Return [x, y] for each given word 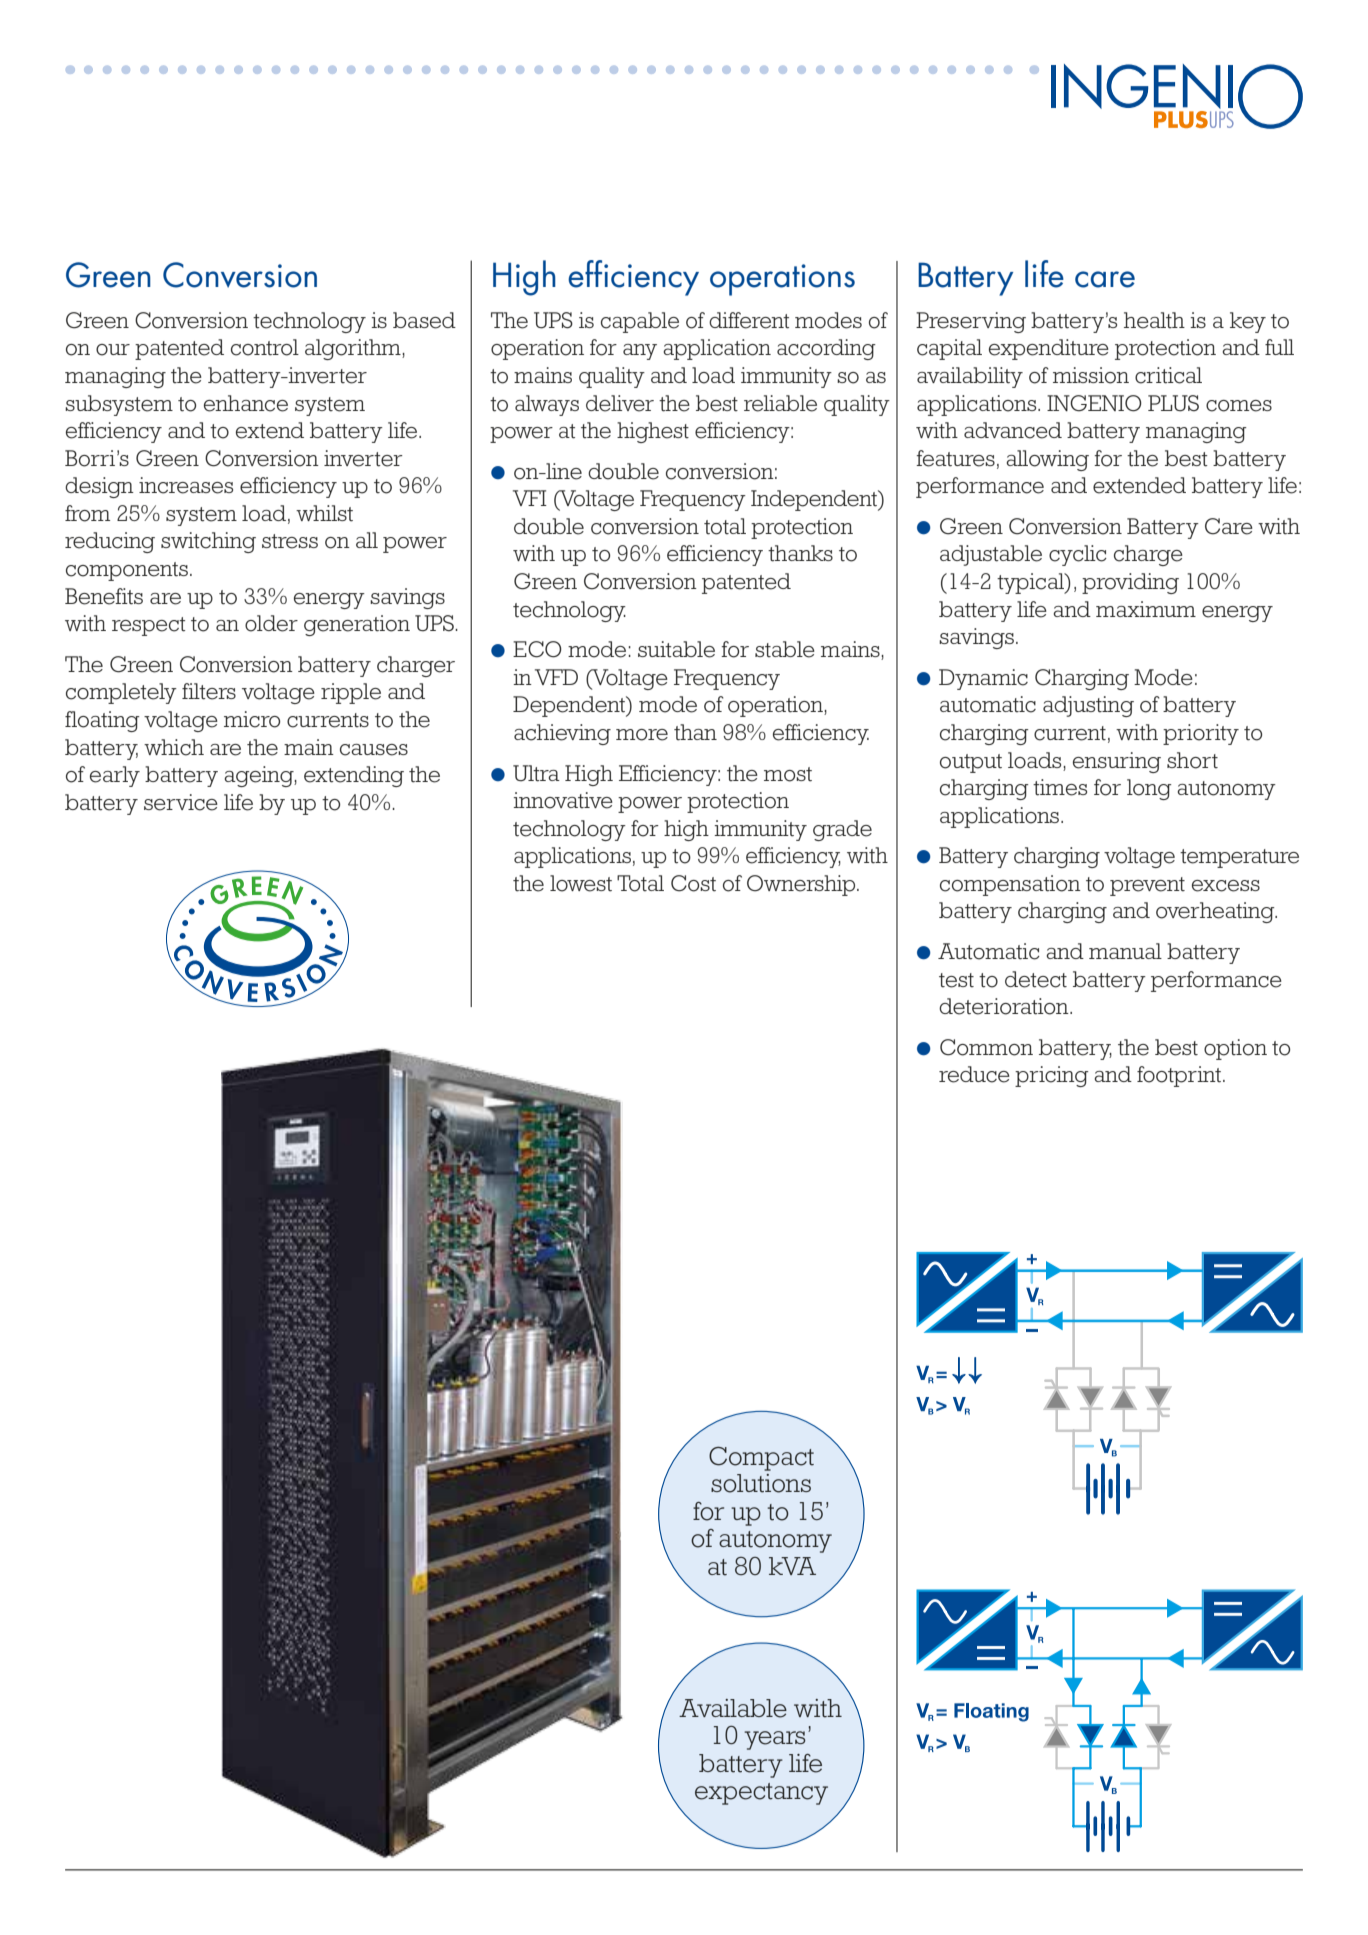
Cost [693, 883]
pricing [1052, 1076]
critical [1168, 375]
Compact [761, 1459]
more [642, 735]
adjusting [1088, 706]
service [181, 802]
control [265, 347]
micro [252, 719]
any [640, 352]
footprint [1179, 1076]
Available [733, 1708]
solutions [761, 1483]
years [775, 1740]
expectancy [761, 1794]
